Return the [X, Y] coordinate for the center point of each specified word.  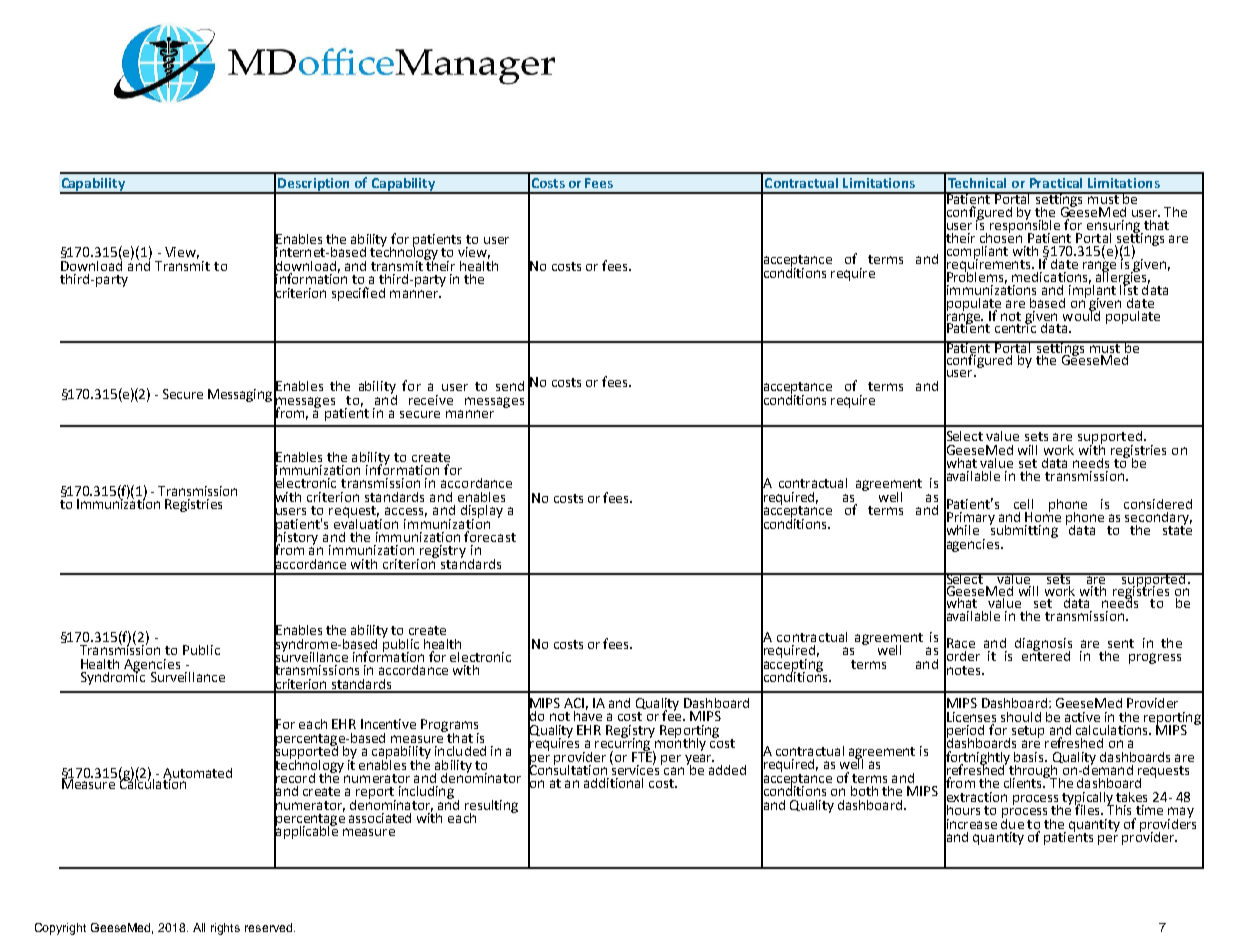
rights [225, 929]
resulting [491, 807]
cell [1023, 504]
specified [358, 294]
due [1012, 822]
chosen [1001, 236]
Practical [1056, 183]
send [510, 386]
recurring [623, 744]
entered [1046, 654]
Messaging [240, 395]
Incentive [388, 724]
